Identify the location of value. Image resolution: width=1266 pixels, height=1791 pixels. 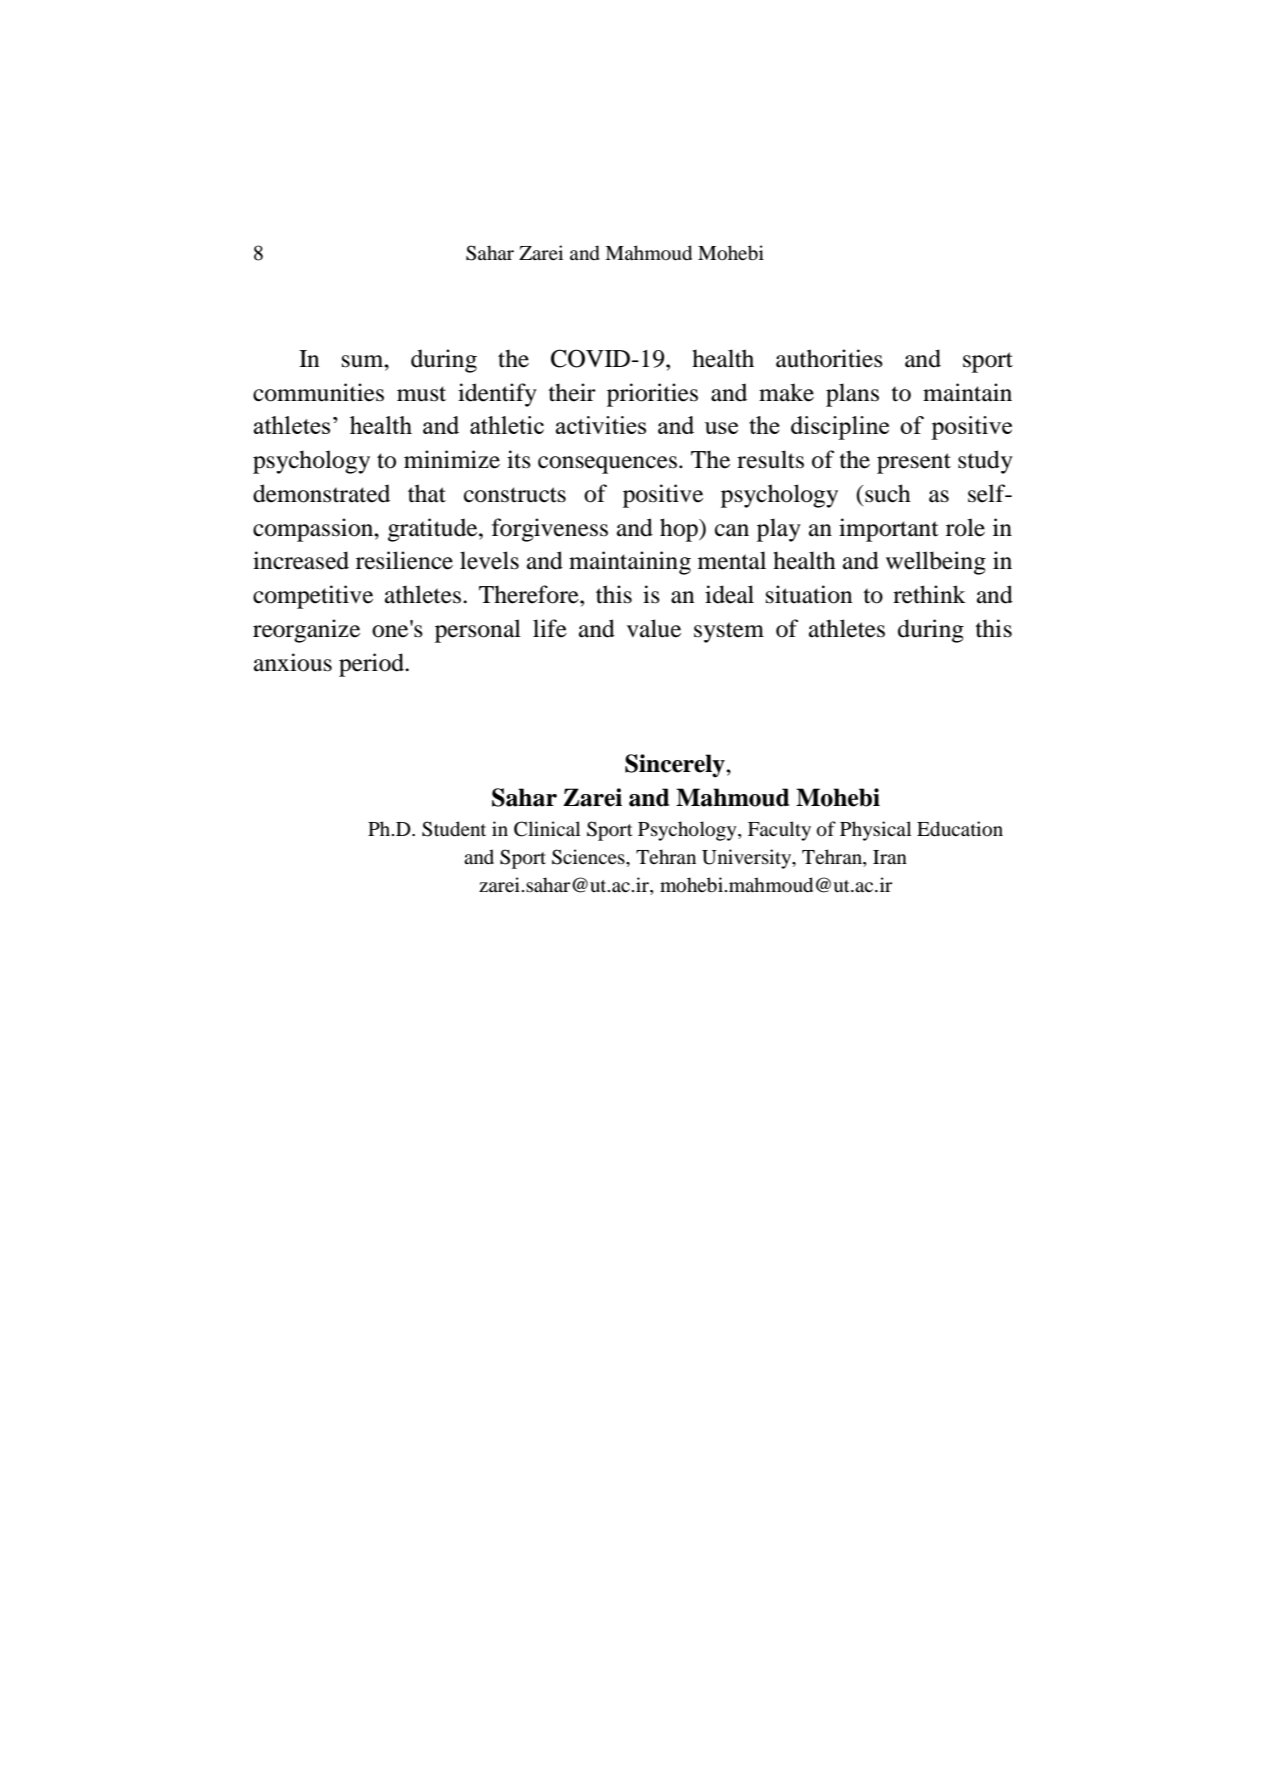
(654, 628).
